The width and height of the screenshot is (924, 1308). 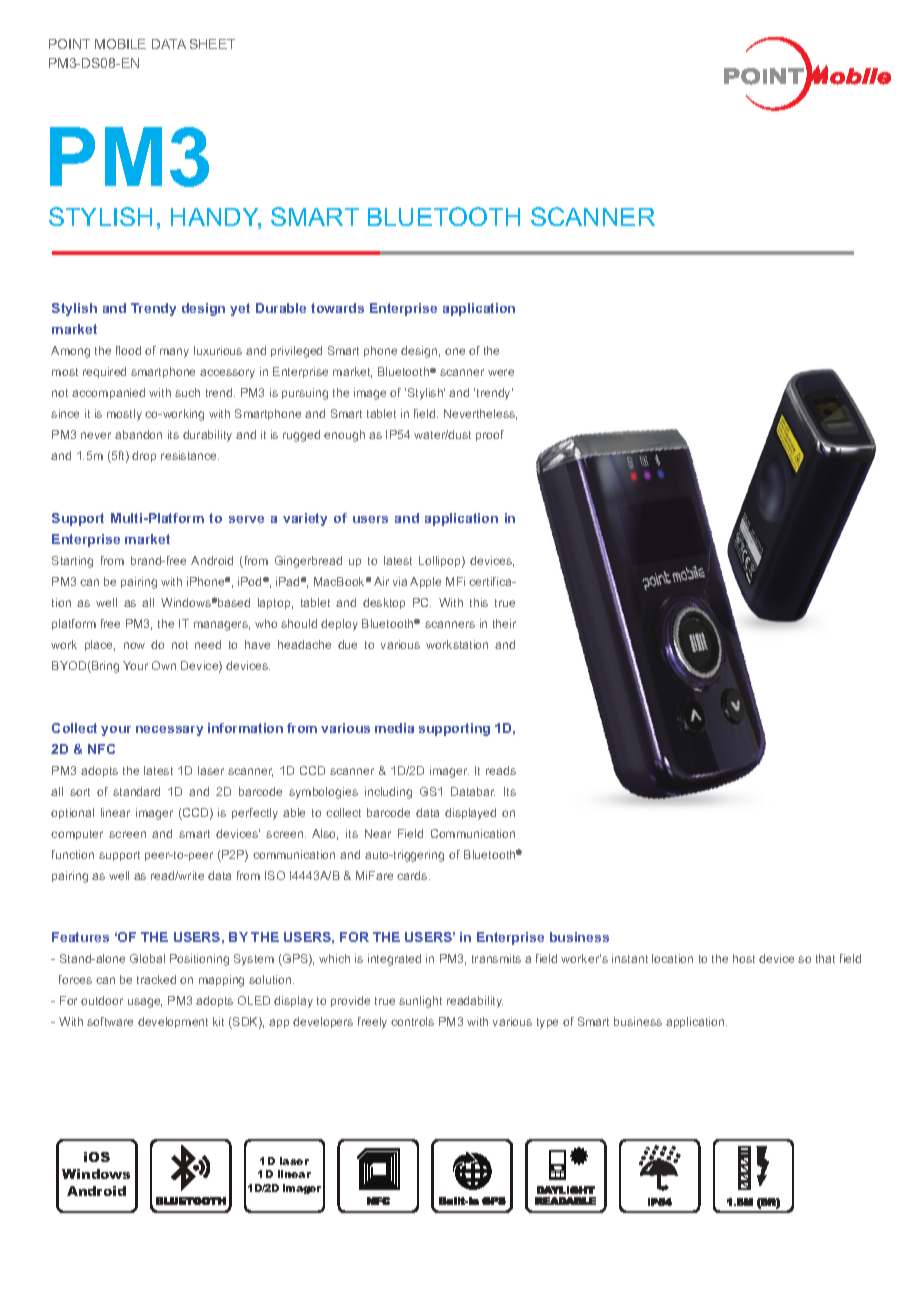 I want to click on enough, so click(x=344, y=436).
